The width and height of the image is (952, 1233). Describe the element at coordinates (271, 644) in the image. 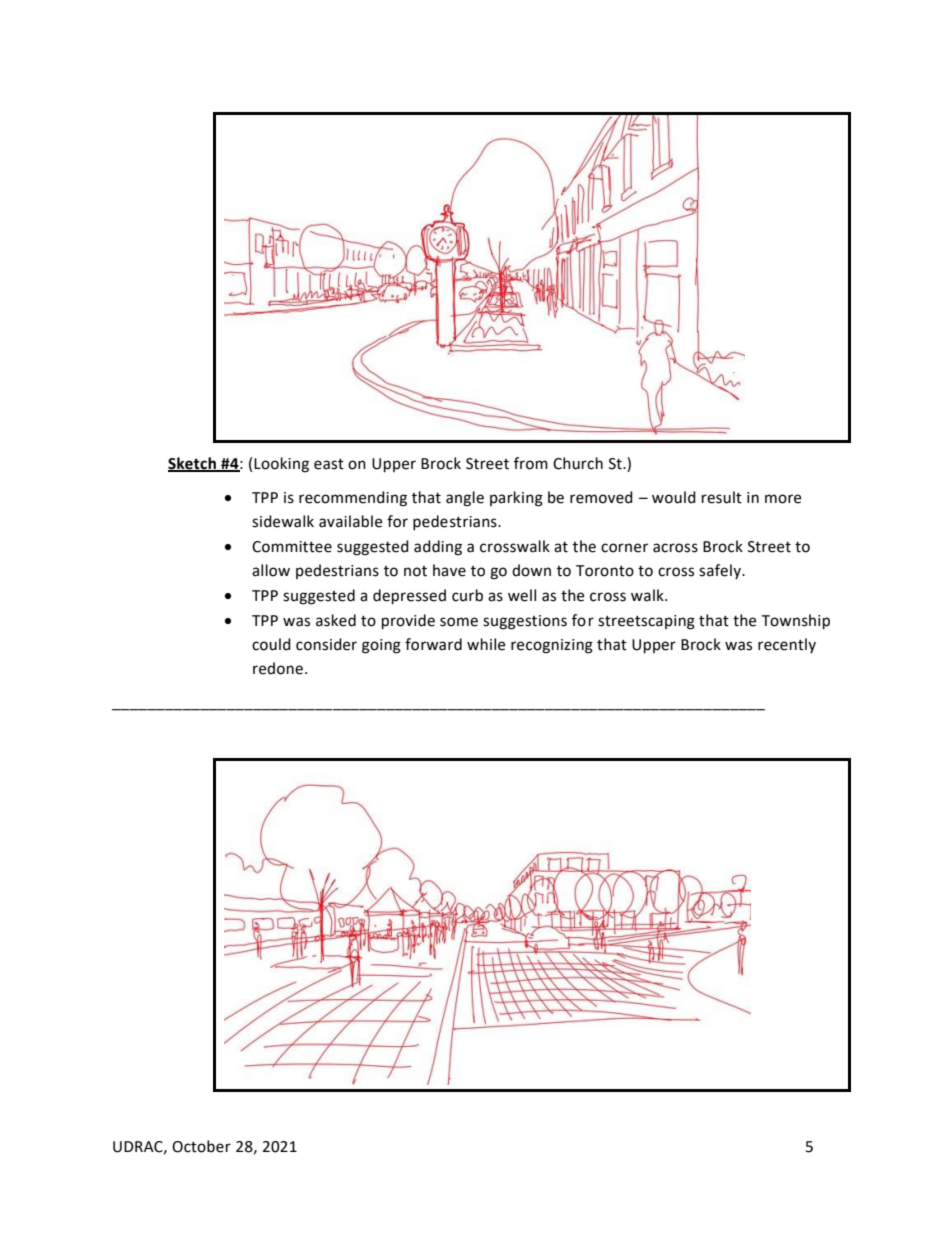

I see `could` at that location.
